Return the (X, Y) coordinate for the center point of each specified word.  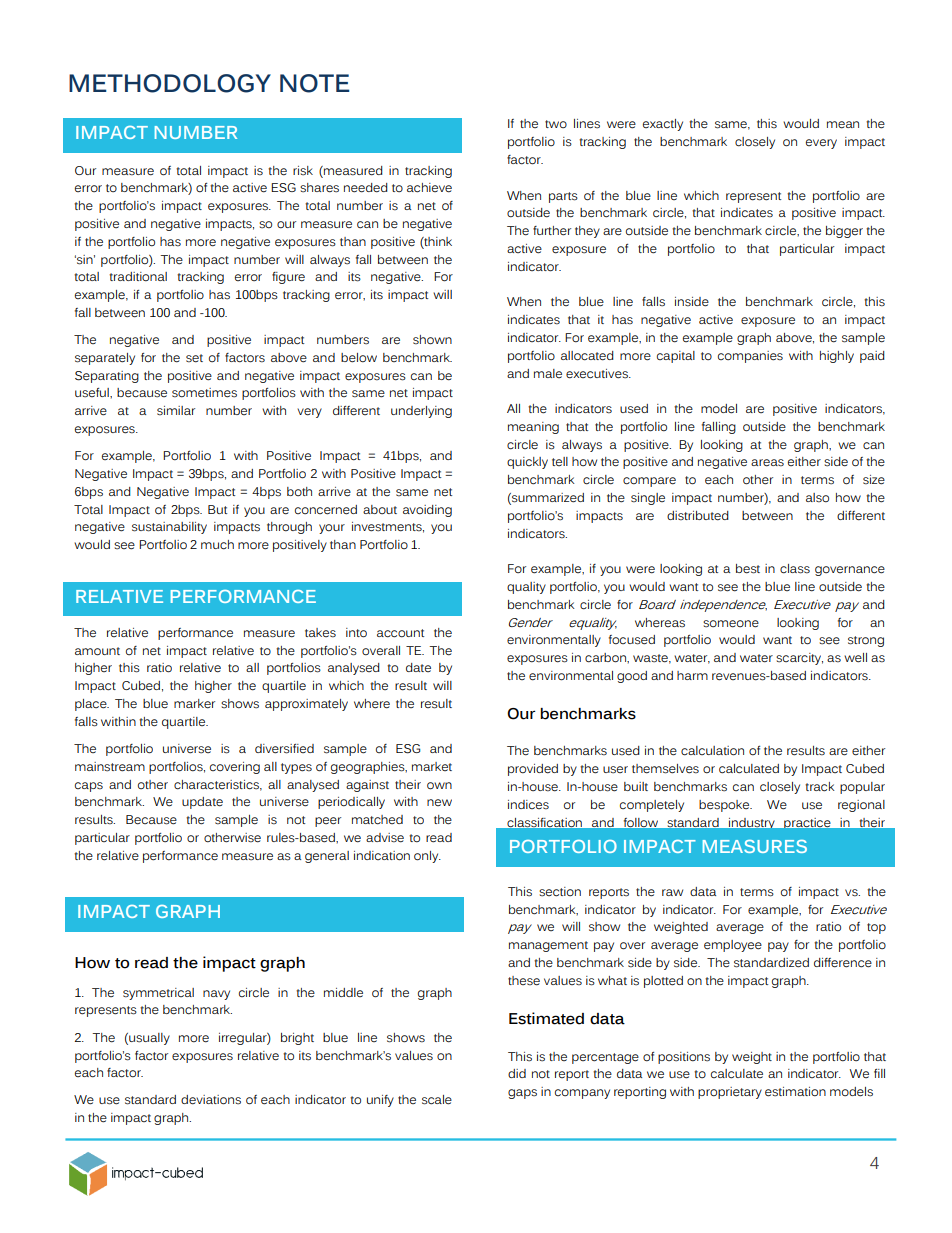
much (217, 545)
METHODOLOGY (170, 83)
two (556, 124)
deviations (211, 1100)
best (748, 569)
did (517, 1073)
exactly (663, 125)
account (400, 633)
